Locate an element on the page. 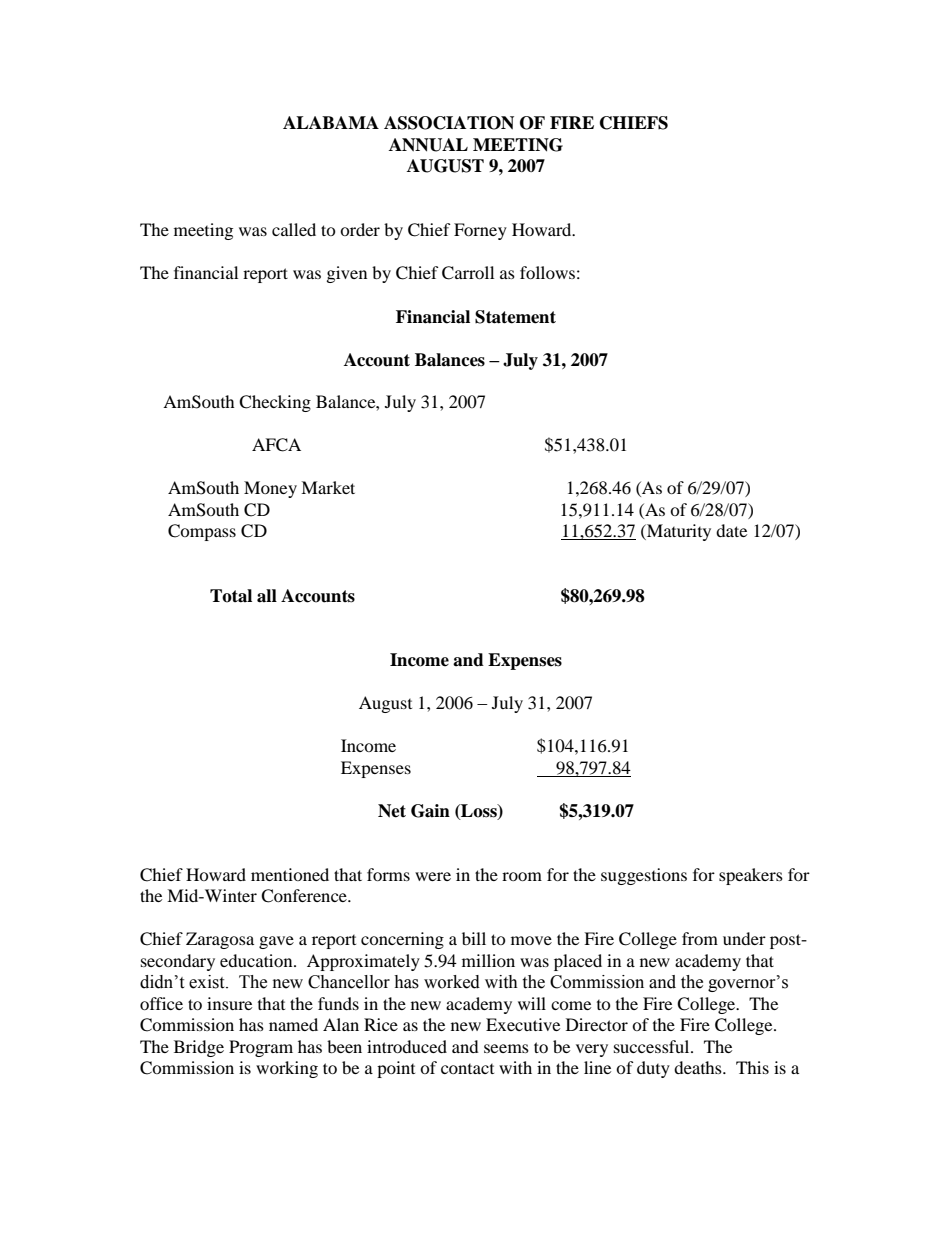  ANNUAL is located at coordinates (428, 145).
